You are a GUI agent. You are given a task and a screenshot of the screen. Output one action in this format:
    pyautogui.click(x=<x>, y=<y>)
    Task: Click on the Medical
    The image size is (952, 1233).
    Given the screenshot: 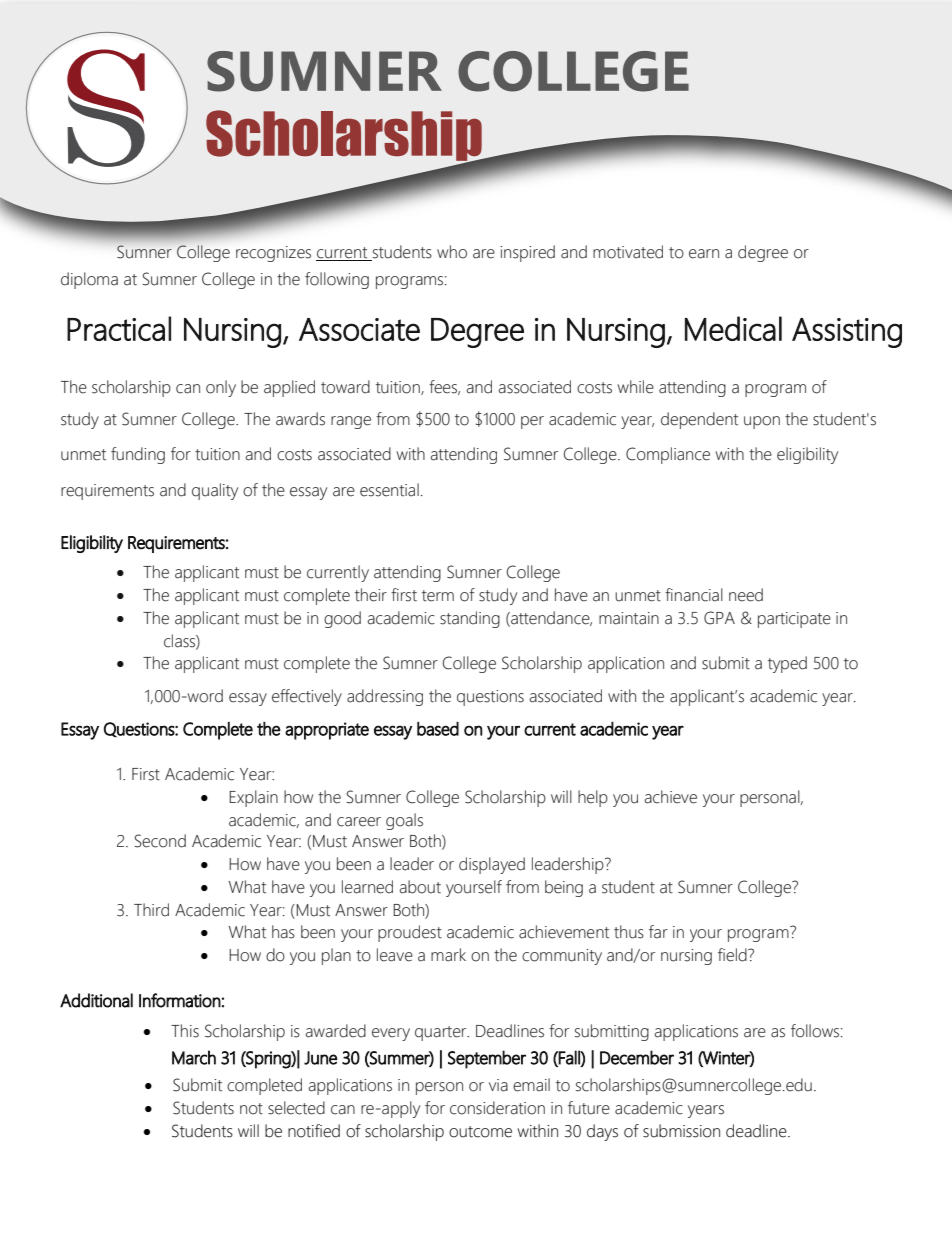 What is the action you would take?
    pyautogui.click(x=733, y=328)
